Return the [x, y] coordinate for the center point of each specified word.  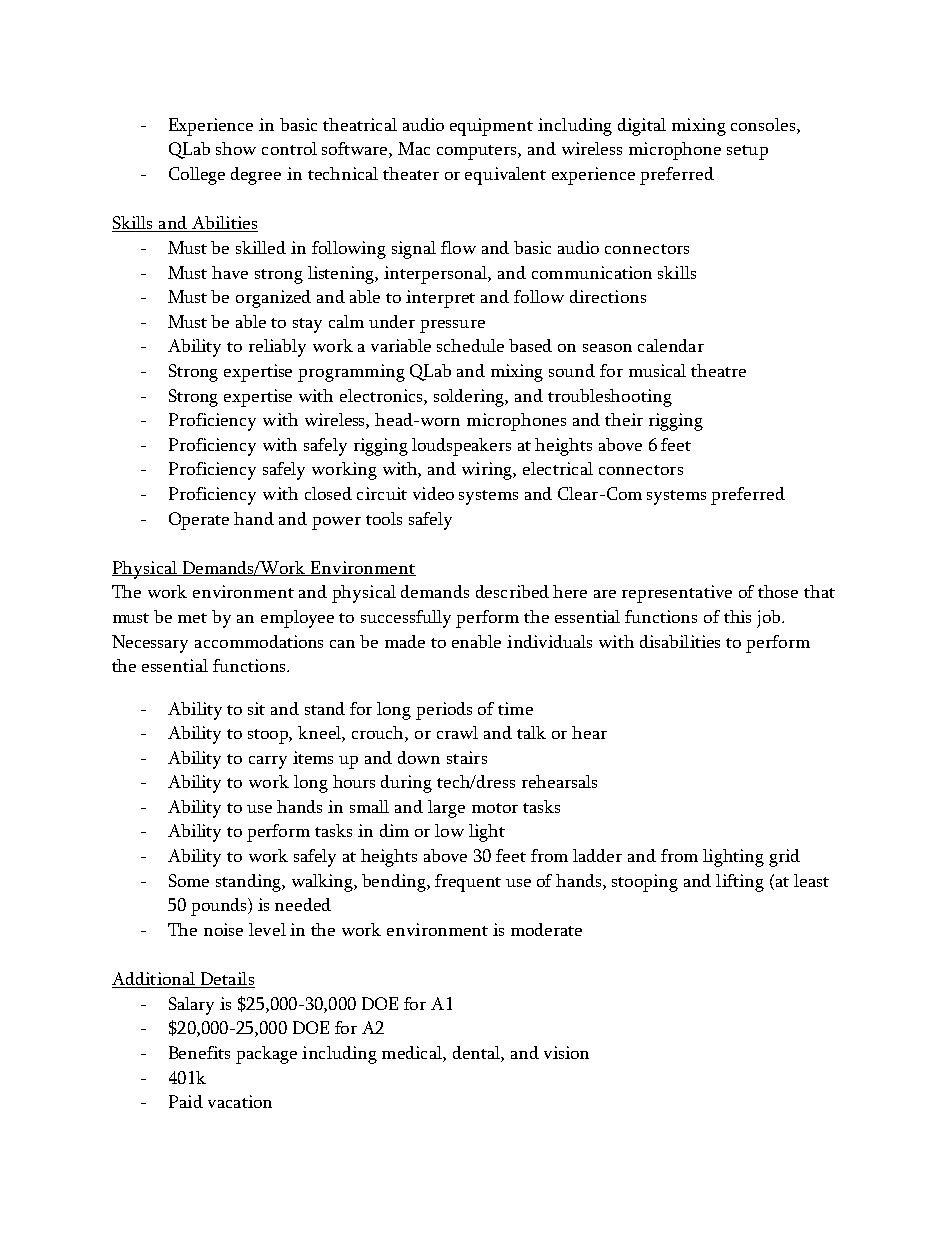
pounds [220, 907]
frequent [468, 883]
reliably [277, 348]
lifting [740, 883]
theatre [718, 370]
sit [256, 708]
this [737, 616]
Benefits [199, 1052]
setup [747, 152]
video [433, 493]
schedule [470, 345]
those [778, 591]
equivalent [505, 176]
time [515, 708]
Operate [199, 521]
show [236, 148]
